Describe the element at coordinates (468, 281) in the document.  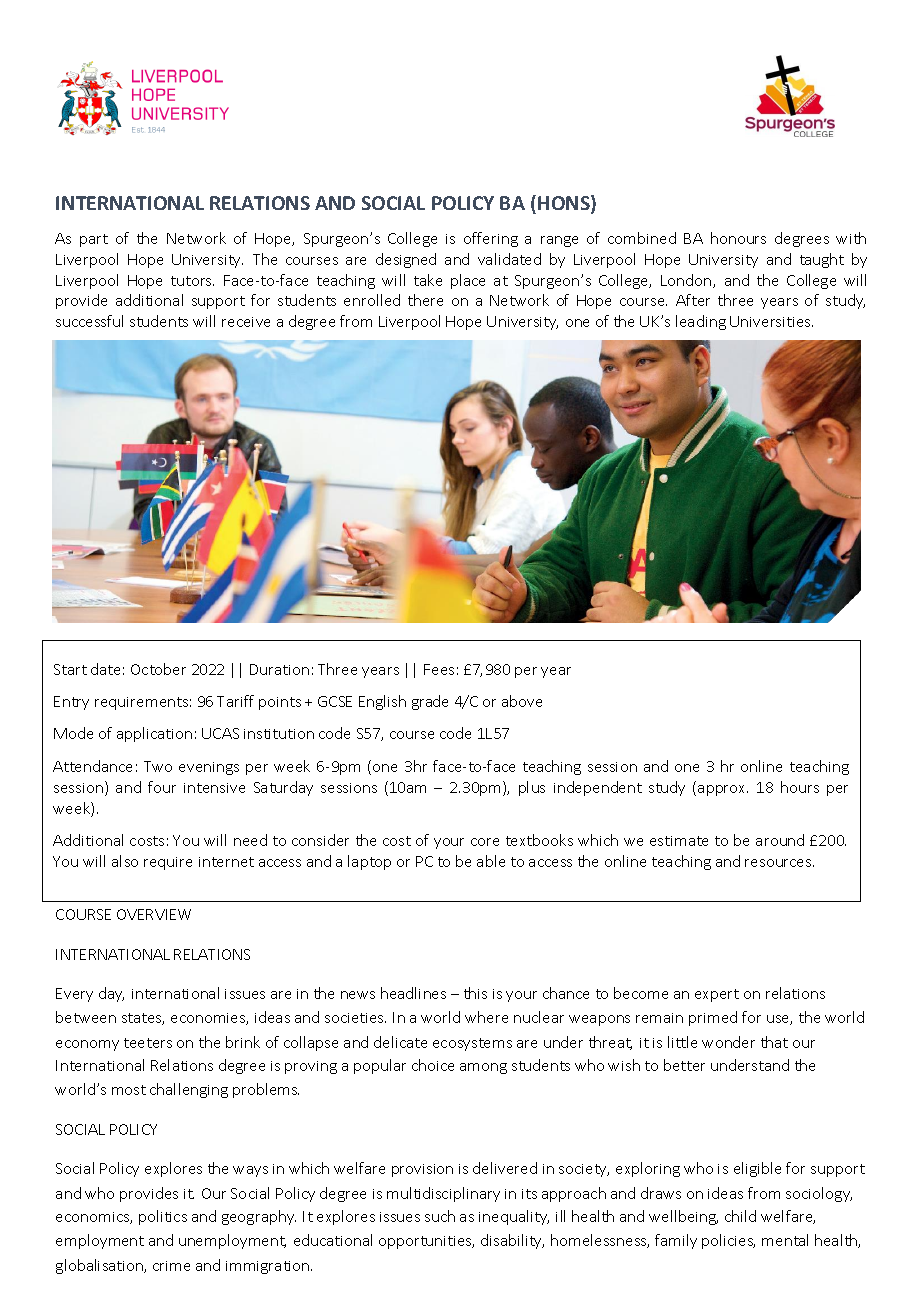
I see `place` at that location.
